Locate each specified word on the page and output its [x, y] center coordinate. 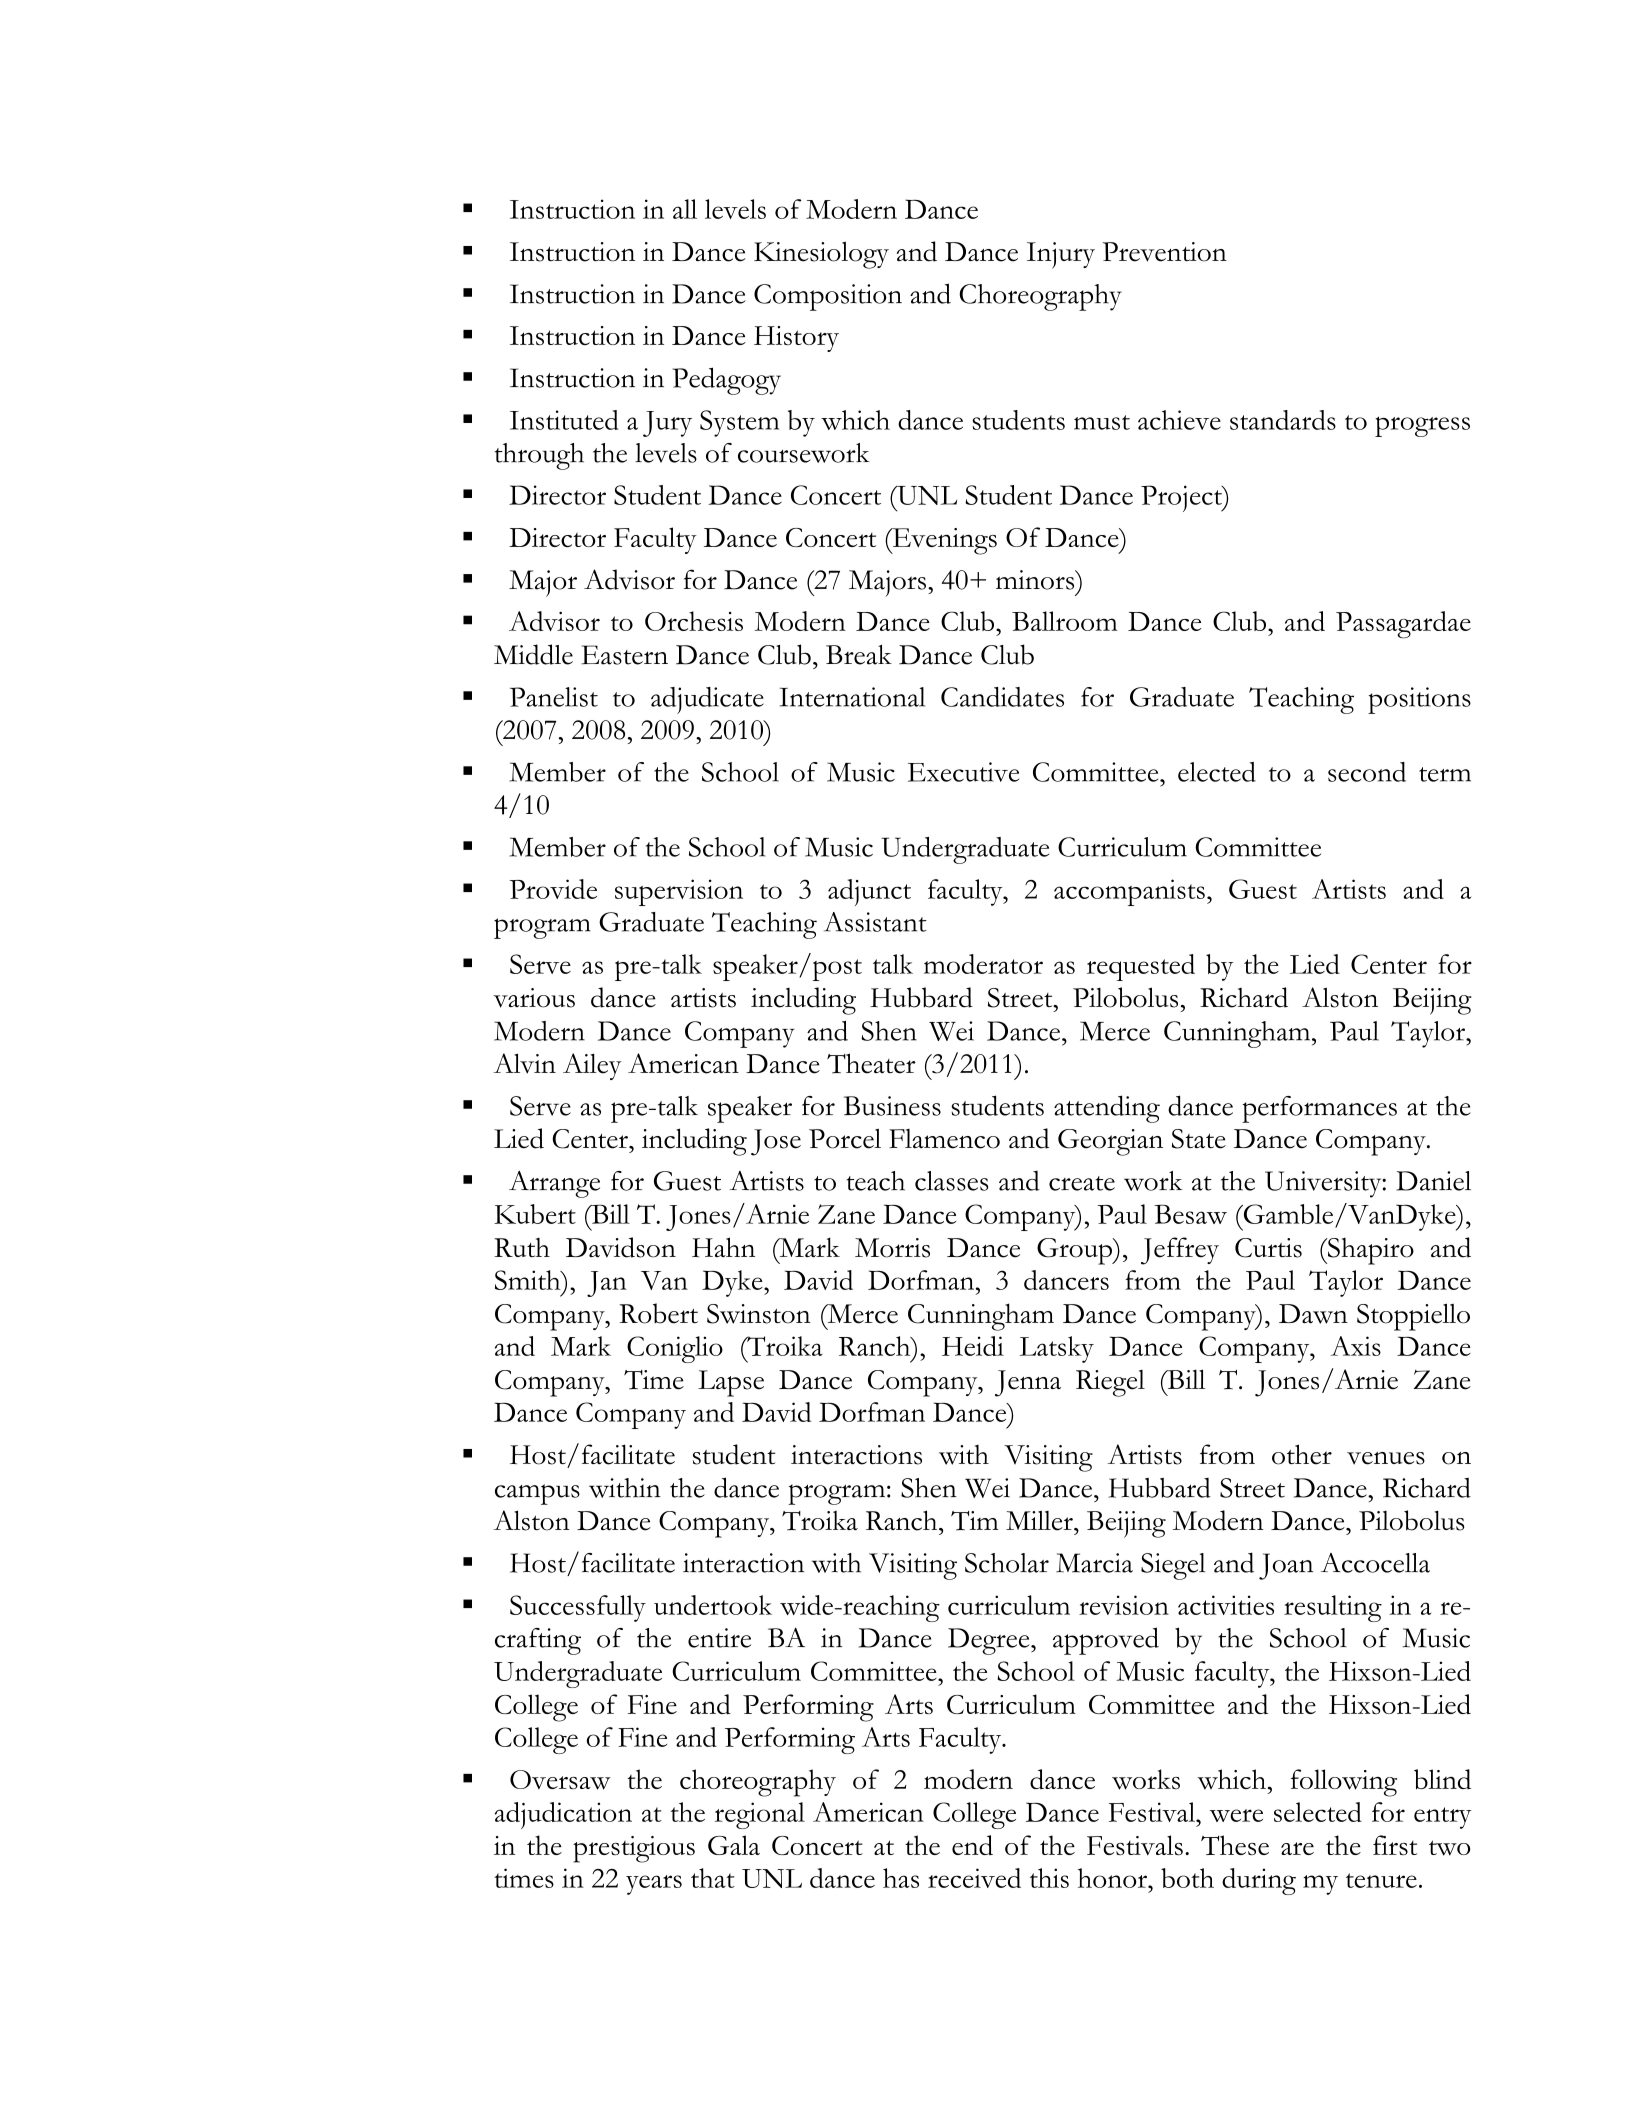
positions [1419, 700]
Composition [828, 297]
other [1302, 1454]
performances [1319, 1109]
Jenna [1028, 1383]
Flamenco [944, 1139]
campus [537, 1494]
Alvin [524, 1063]
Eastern [624, 655]
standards [1283, 420]
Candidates [1002, 697]
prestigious [634, 1849]
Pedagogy [727, 381]
